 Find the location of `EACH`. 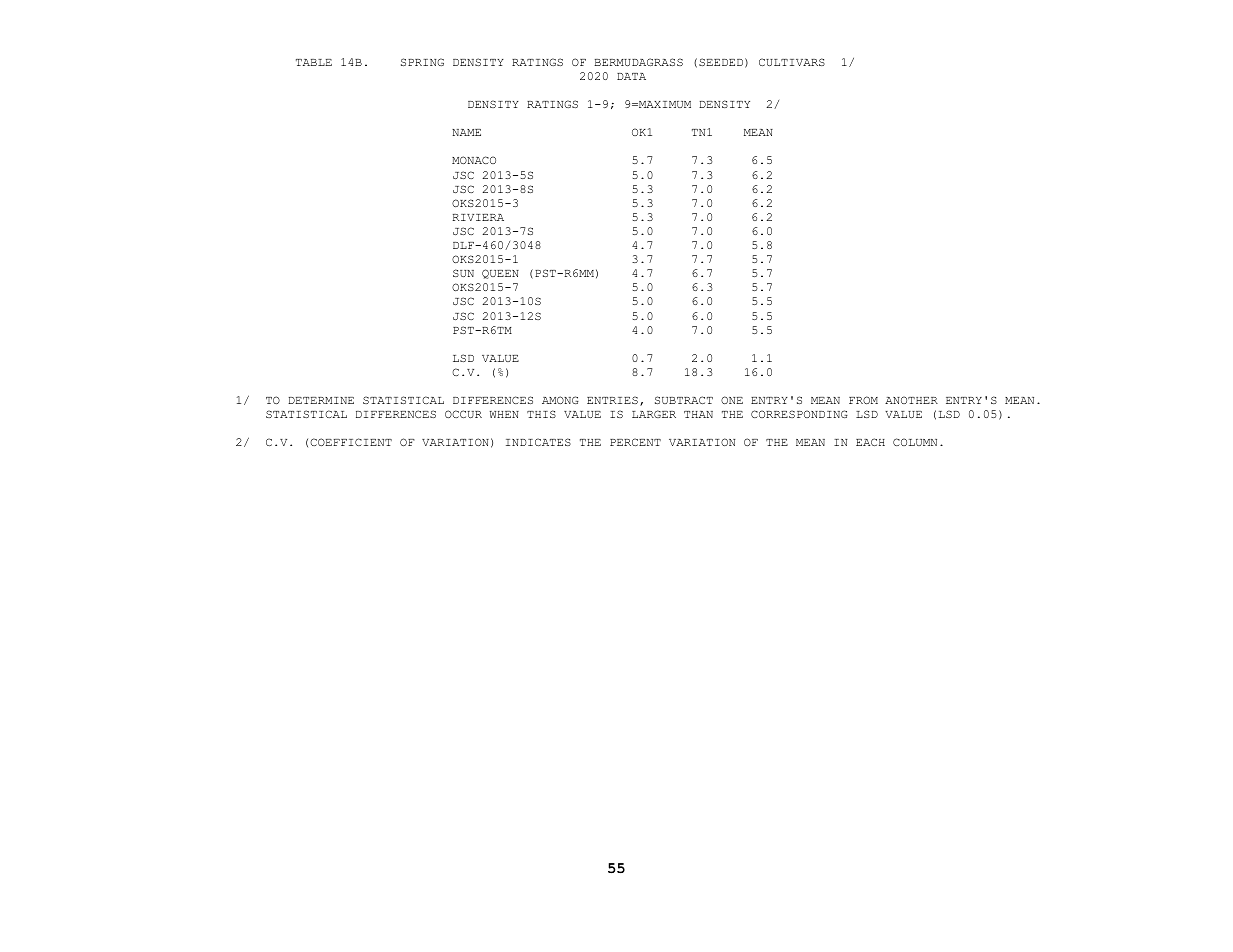

EACH is located at coordinates (870, 442).
